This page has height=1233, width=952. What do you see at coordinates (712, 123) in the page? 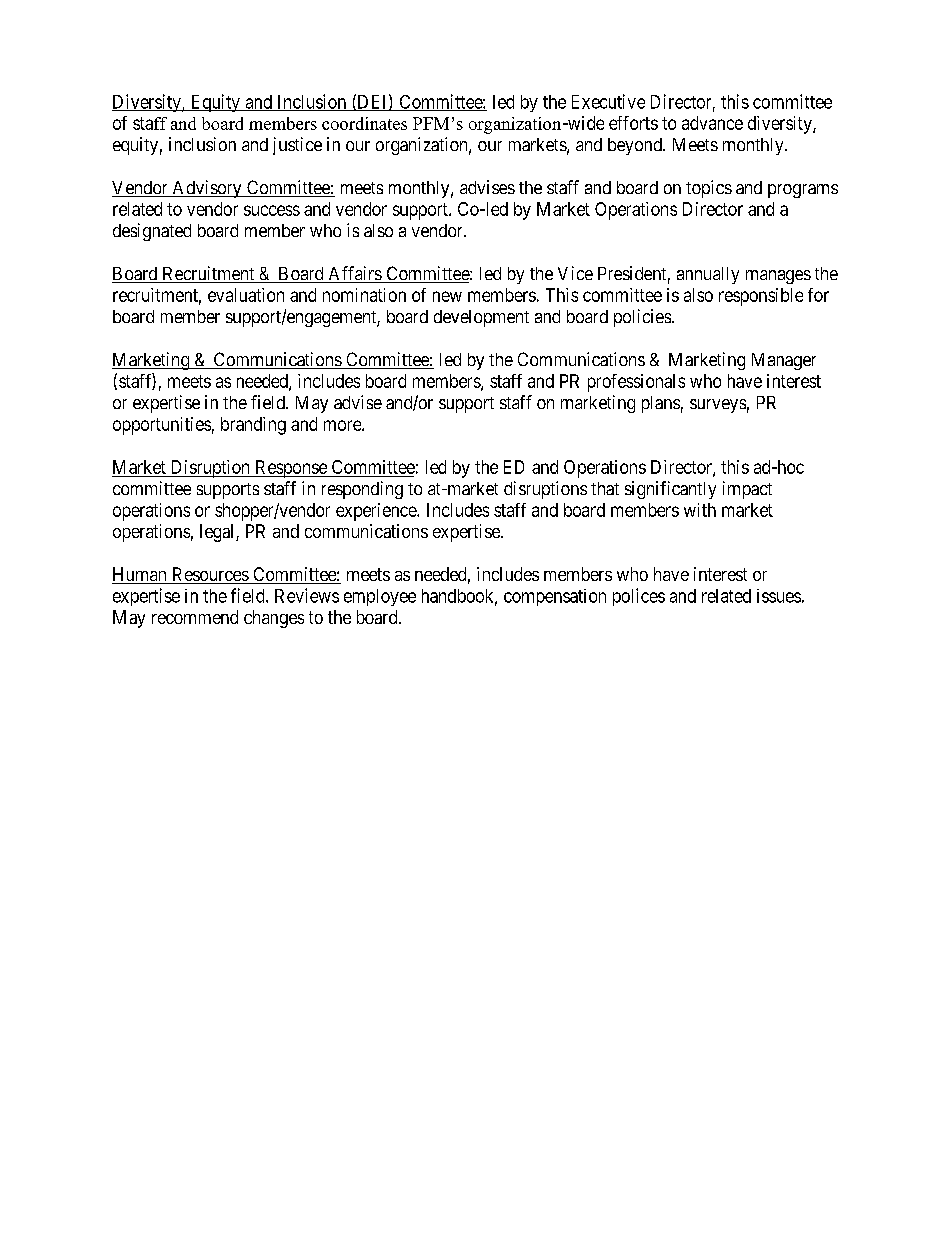
I see `advance` at bounding box center [712, 123].
